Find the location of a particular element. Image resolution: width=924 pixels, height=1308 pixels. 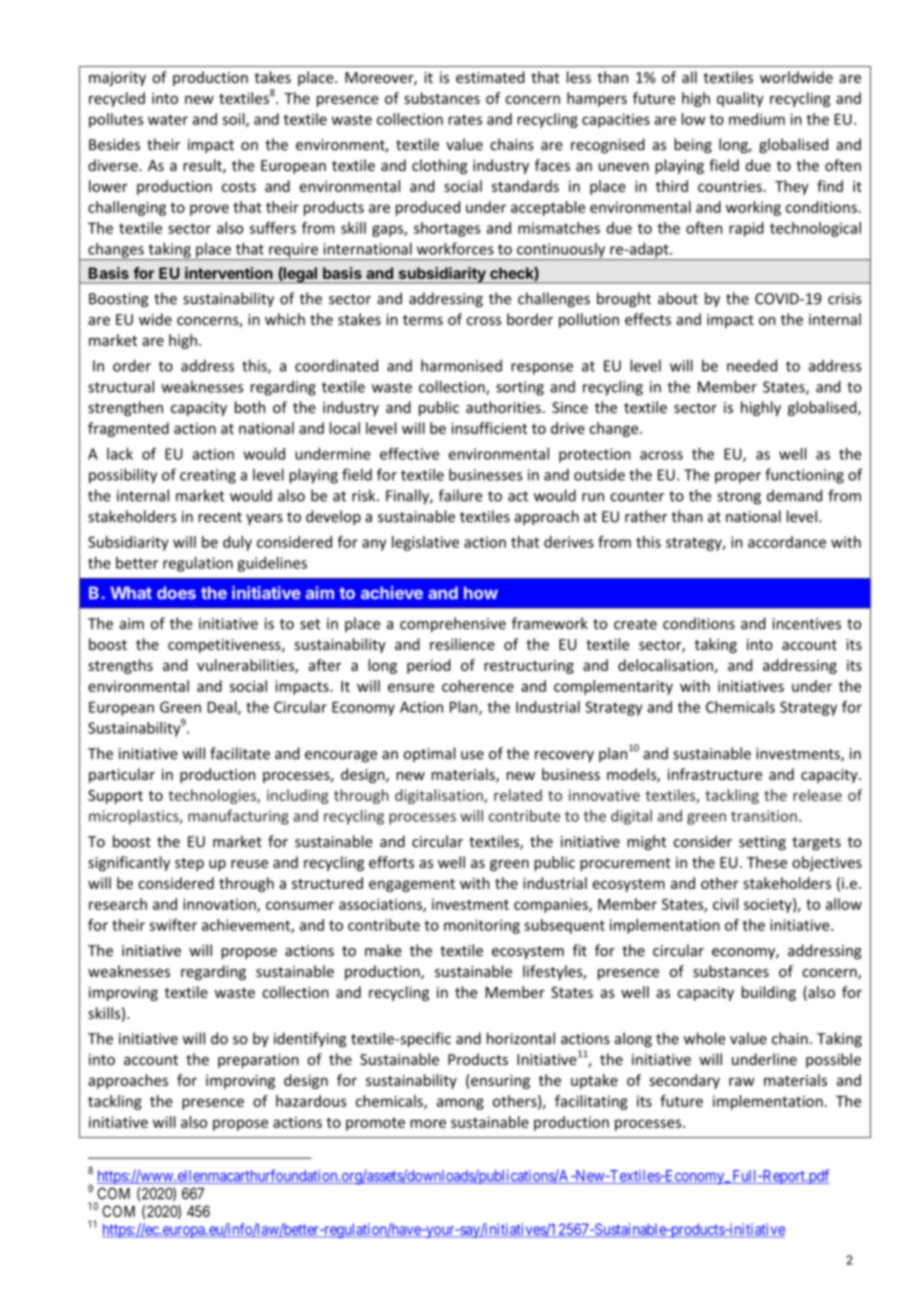

preparation is located at coordinates (258, 1061).
